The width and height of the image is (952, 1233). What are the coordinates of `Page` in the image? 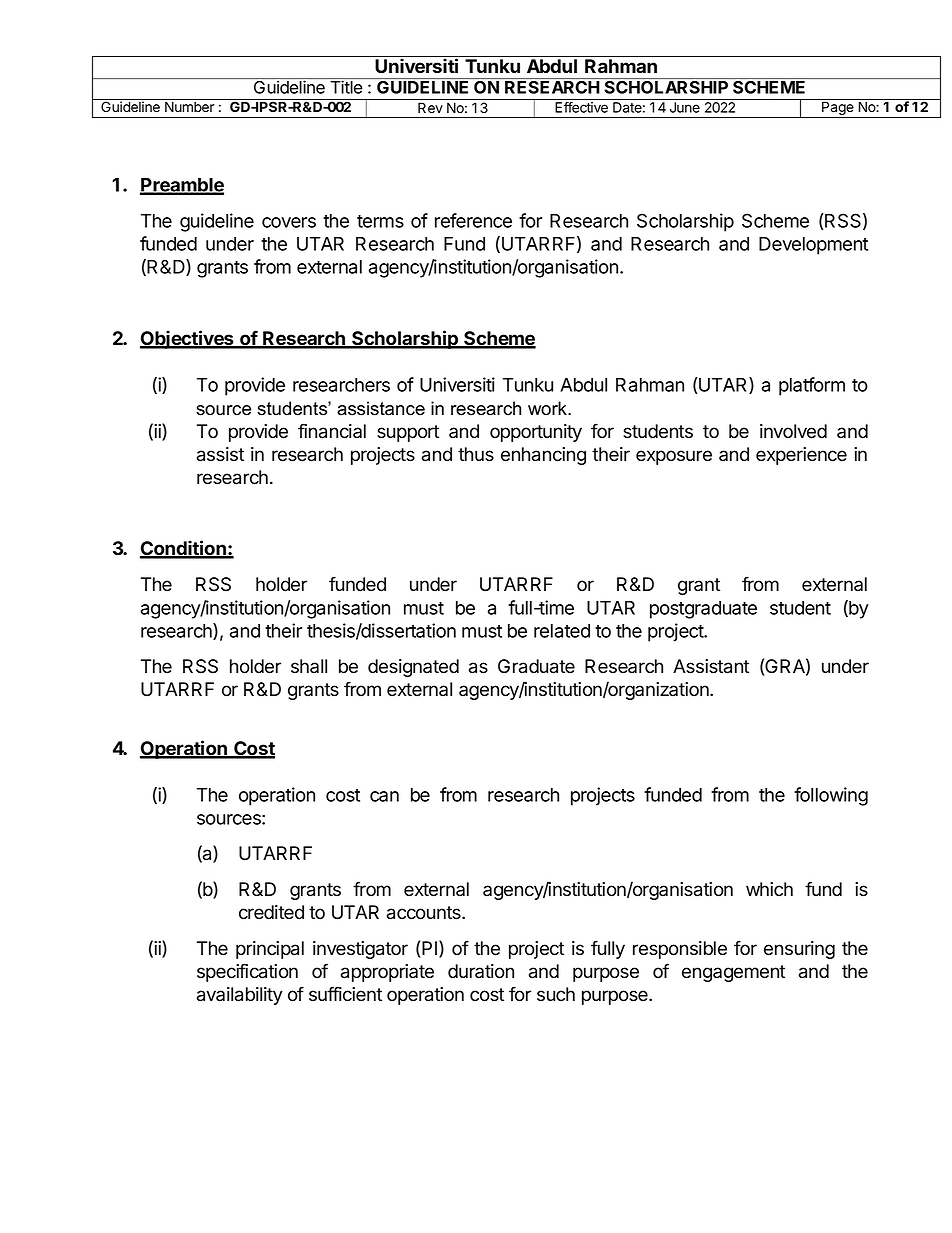 It's located at (838, 110).
